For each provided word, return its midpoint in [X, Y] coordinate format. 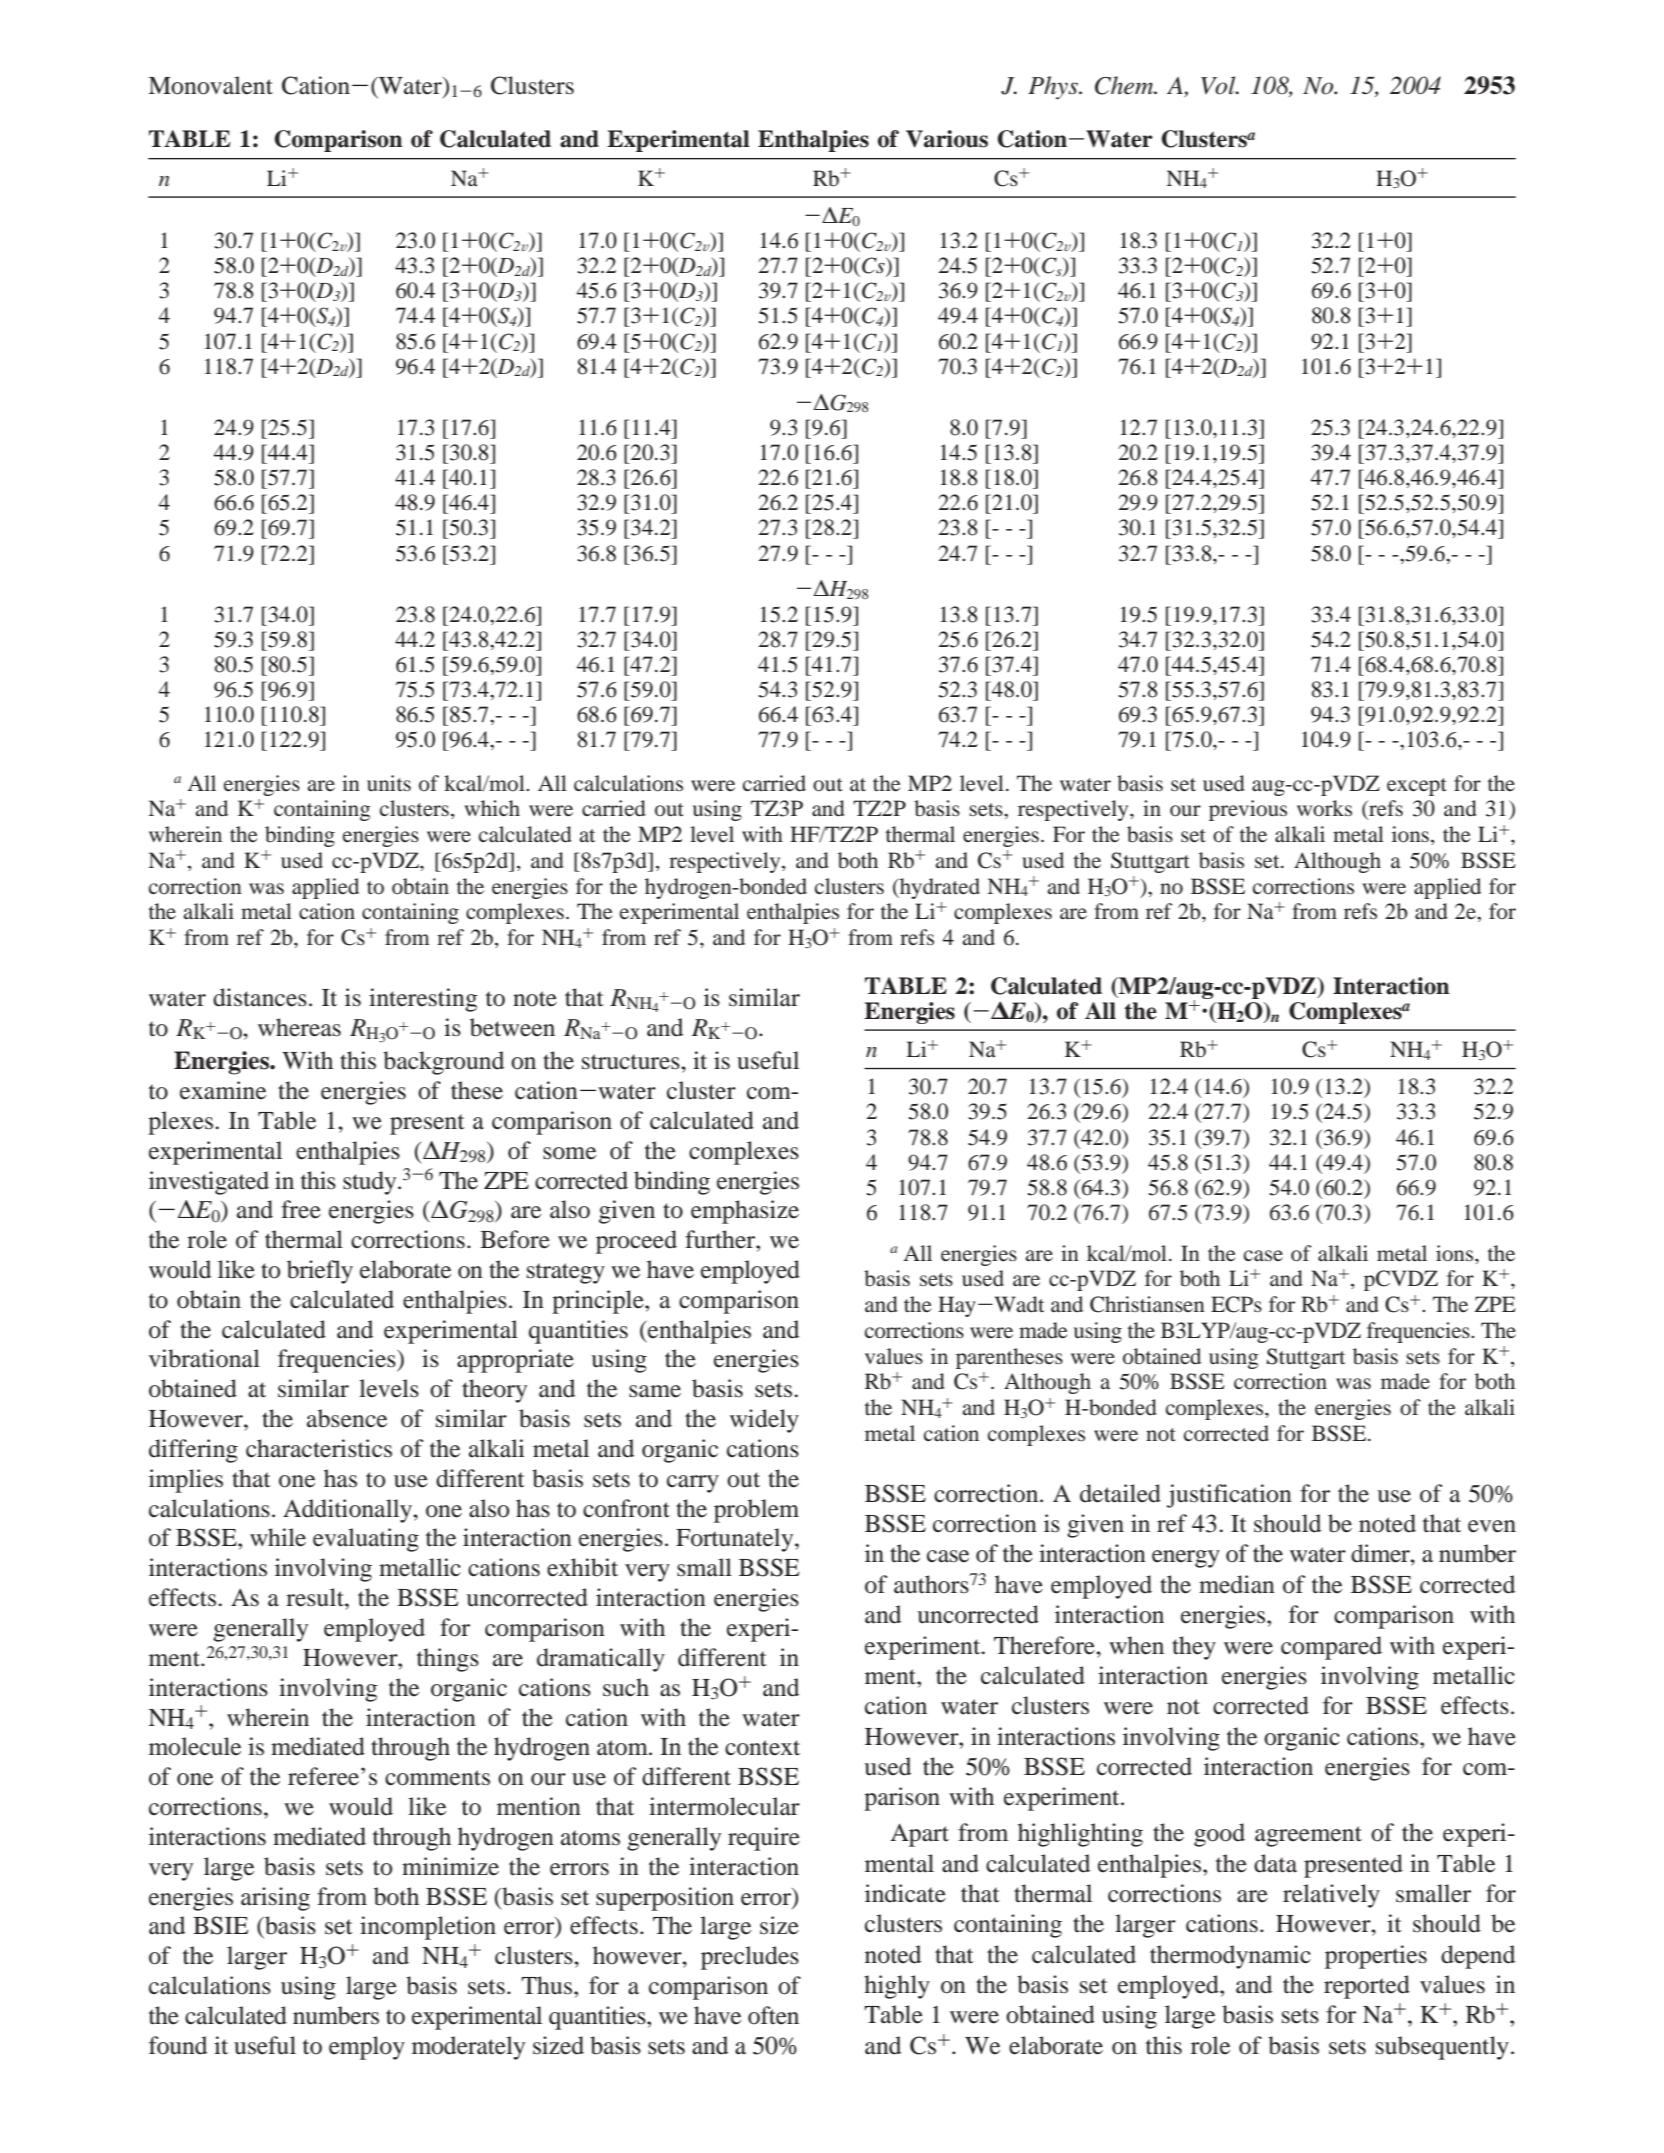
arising [275, 1899]
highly [897, 1987]
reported [1367, 1987]
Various [947, 139]
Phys [1054, 88]
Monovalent [210, 85]
